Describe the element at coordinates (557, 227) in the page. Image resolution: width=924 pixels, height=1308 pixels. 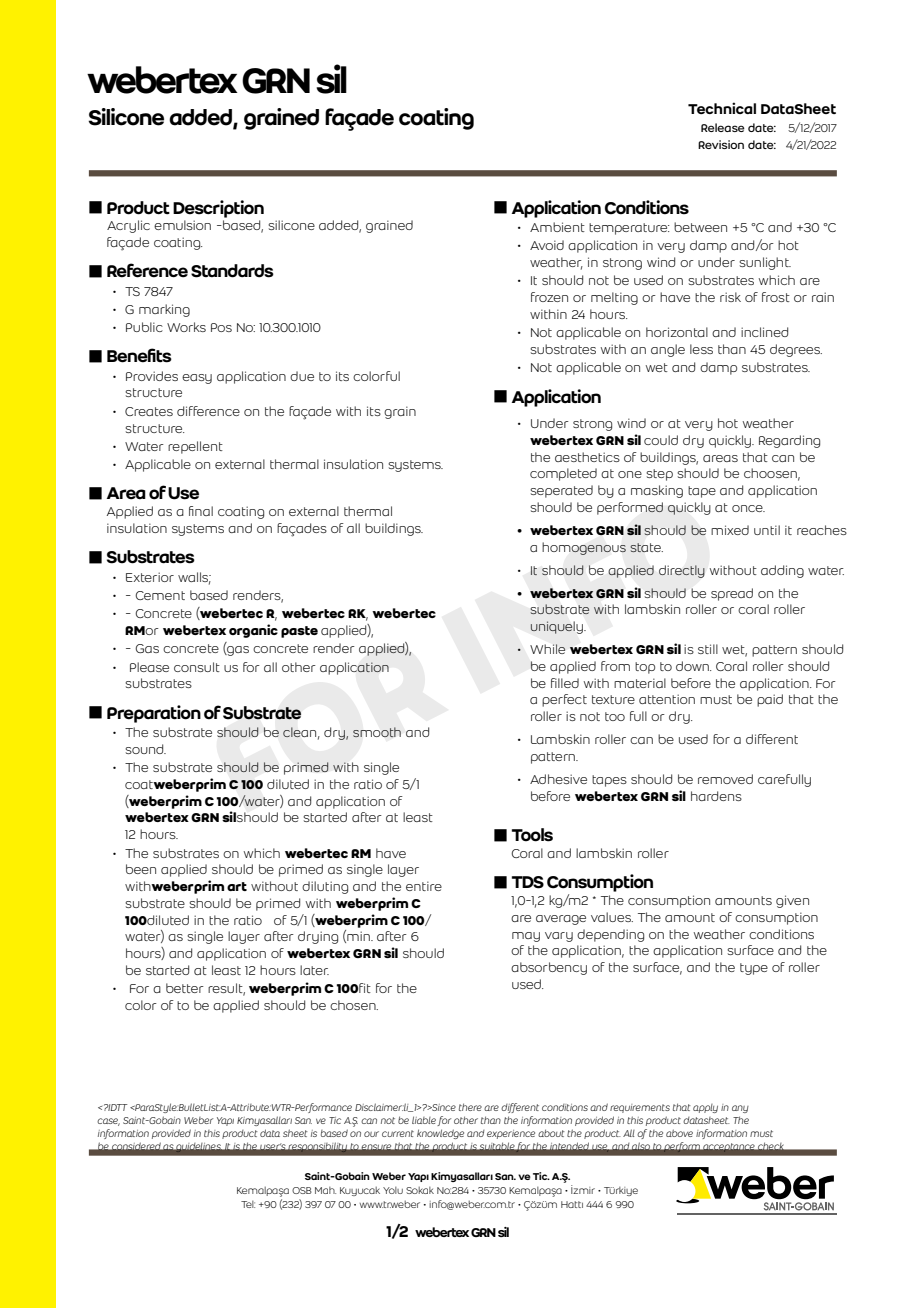
I see `Ambient` at that location.
